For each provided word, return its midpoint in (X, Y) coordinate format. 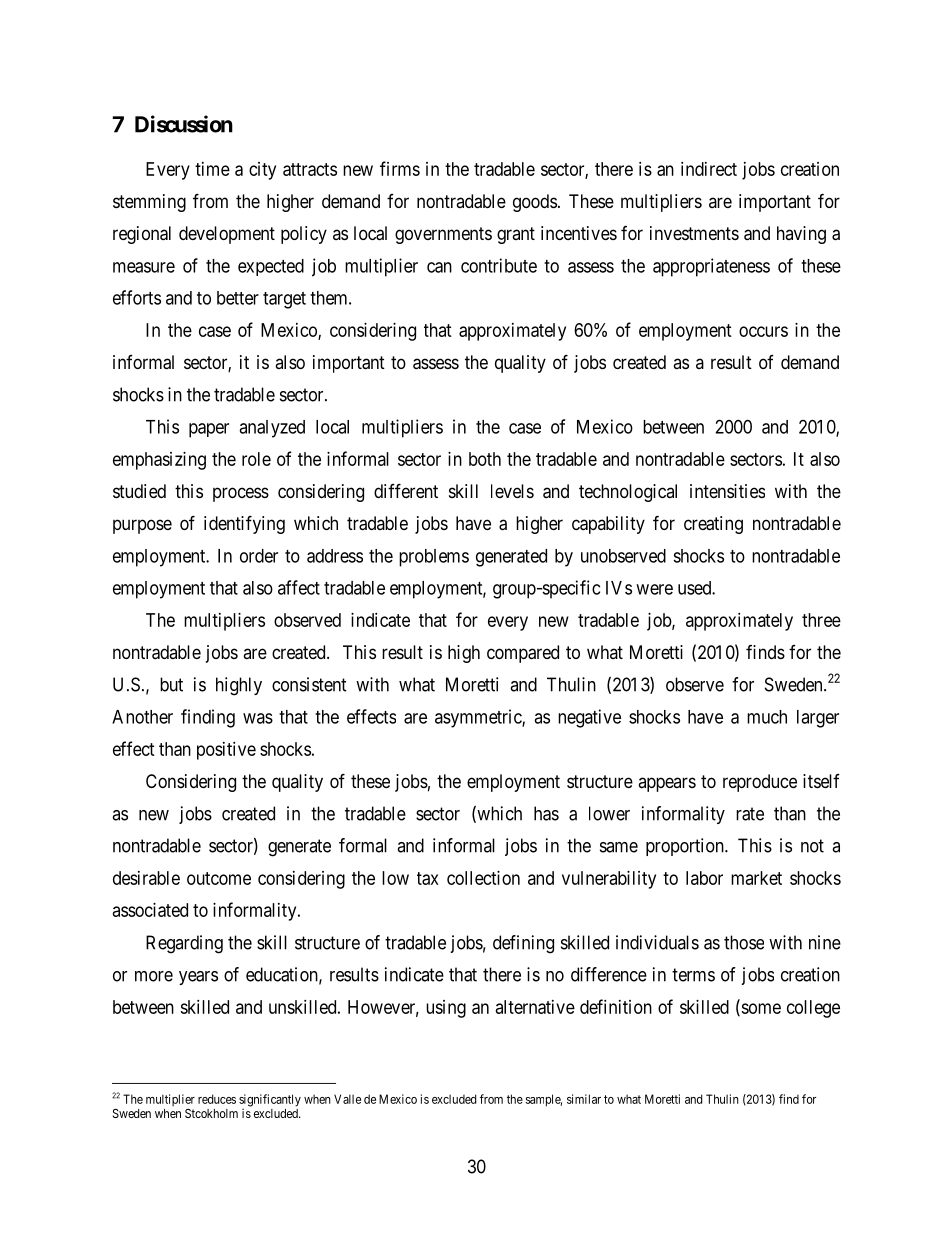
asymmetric (479, 718)
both (485, 459)
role (256, 459)
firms (400, 168)
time (212, 169)
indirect (709, 169)
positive (226, 751)
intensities (727, 491)
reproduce (760, 783)
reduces (217, 1099)
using (446, 1009)
